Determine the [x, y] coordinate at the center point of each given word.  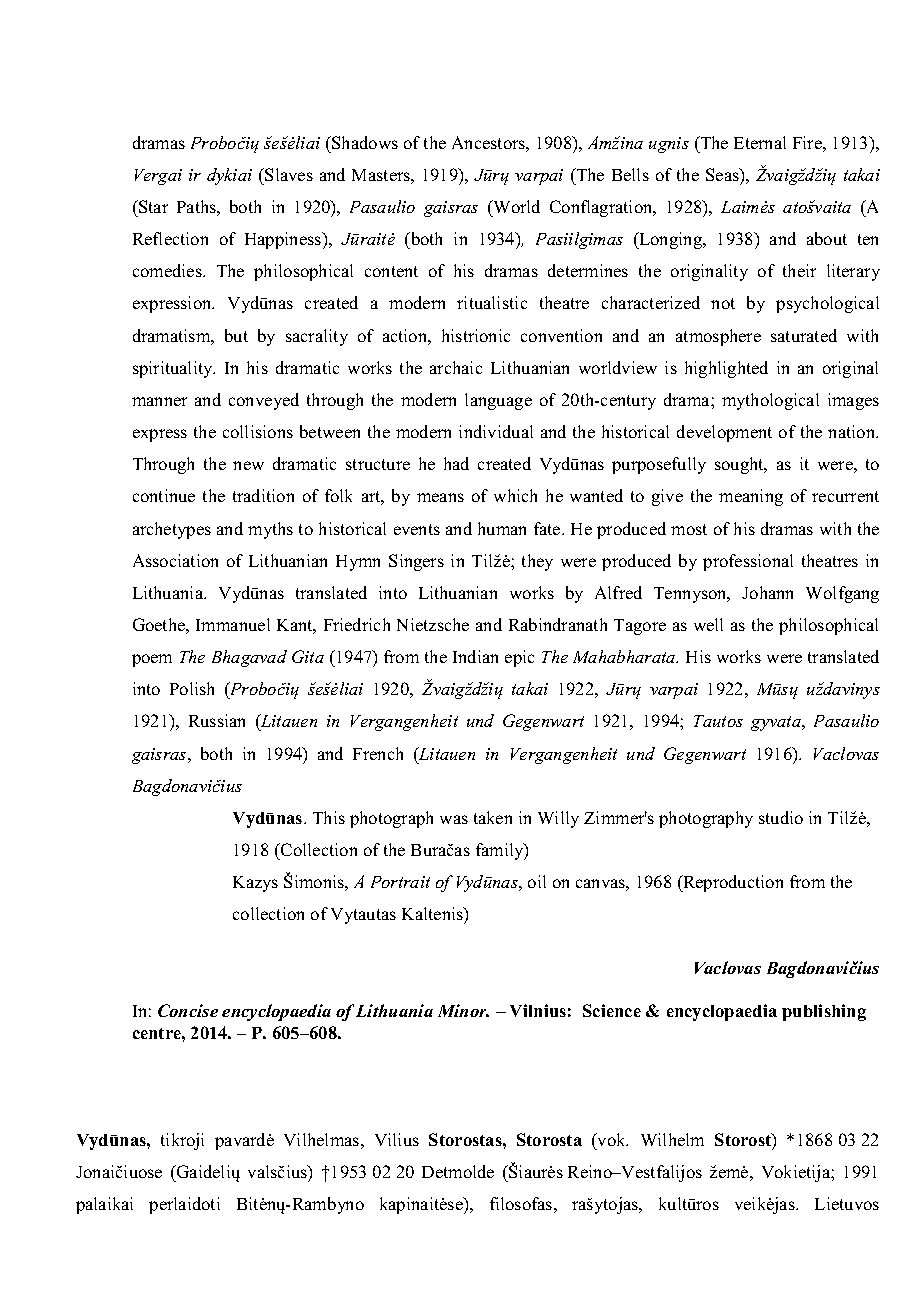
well [708, 624]
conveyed [264, 401]
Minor [463, 1010]
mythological [770, 401]
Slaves [288, 174]
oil [537, 881]
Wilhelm [672, 1139]
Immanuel [233, 624]
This [329, 817]
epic [519, 658]
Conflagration [602, 208]
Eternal [760, 142]
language [498, 401]
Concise [188, 1010]
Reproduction [732, 883]
